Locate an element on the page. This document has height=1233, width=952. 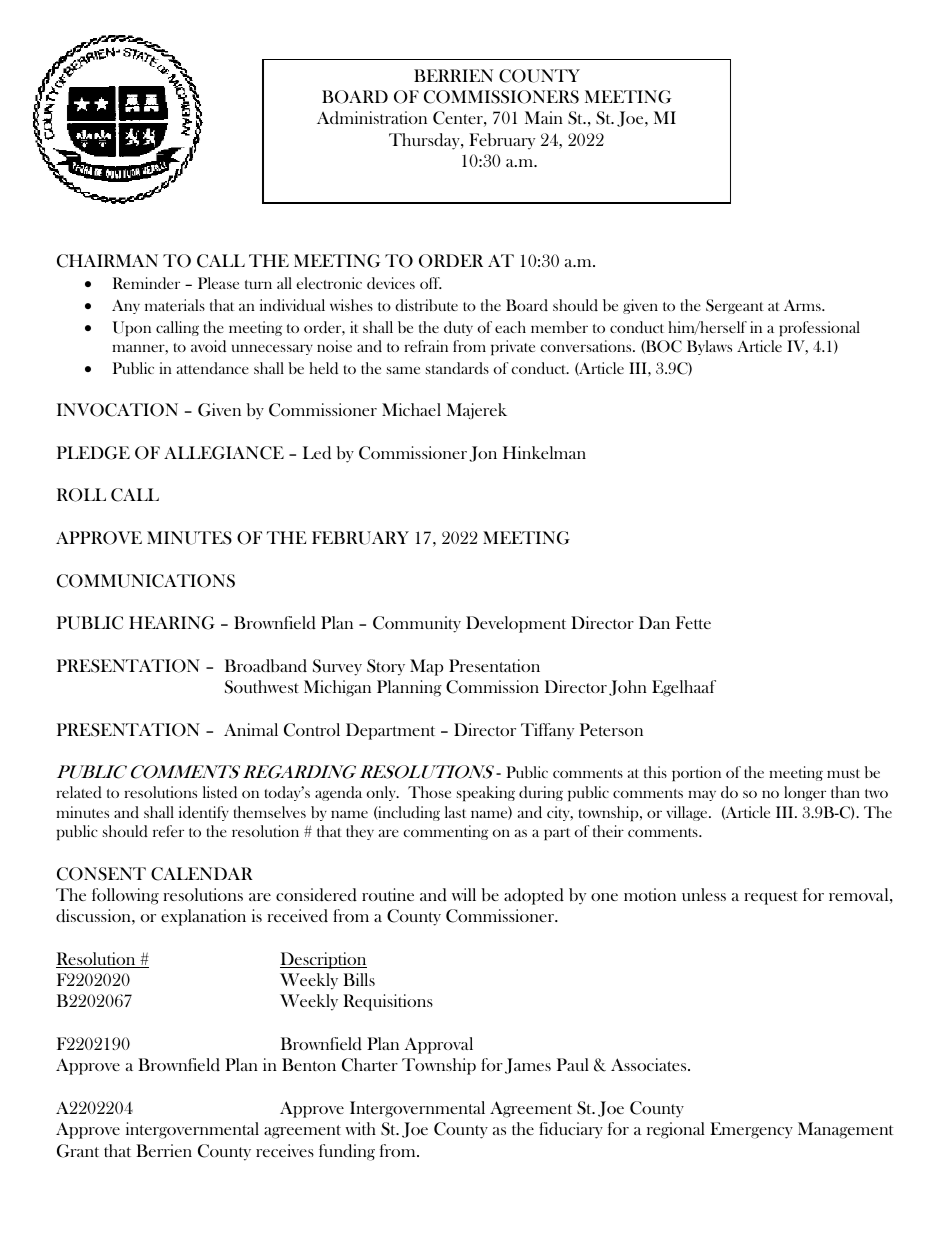
Emergency is located at coordinates (751, 1130).
